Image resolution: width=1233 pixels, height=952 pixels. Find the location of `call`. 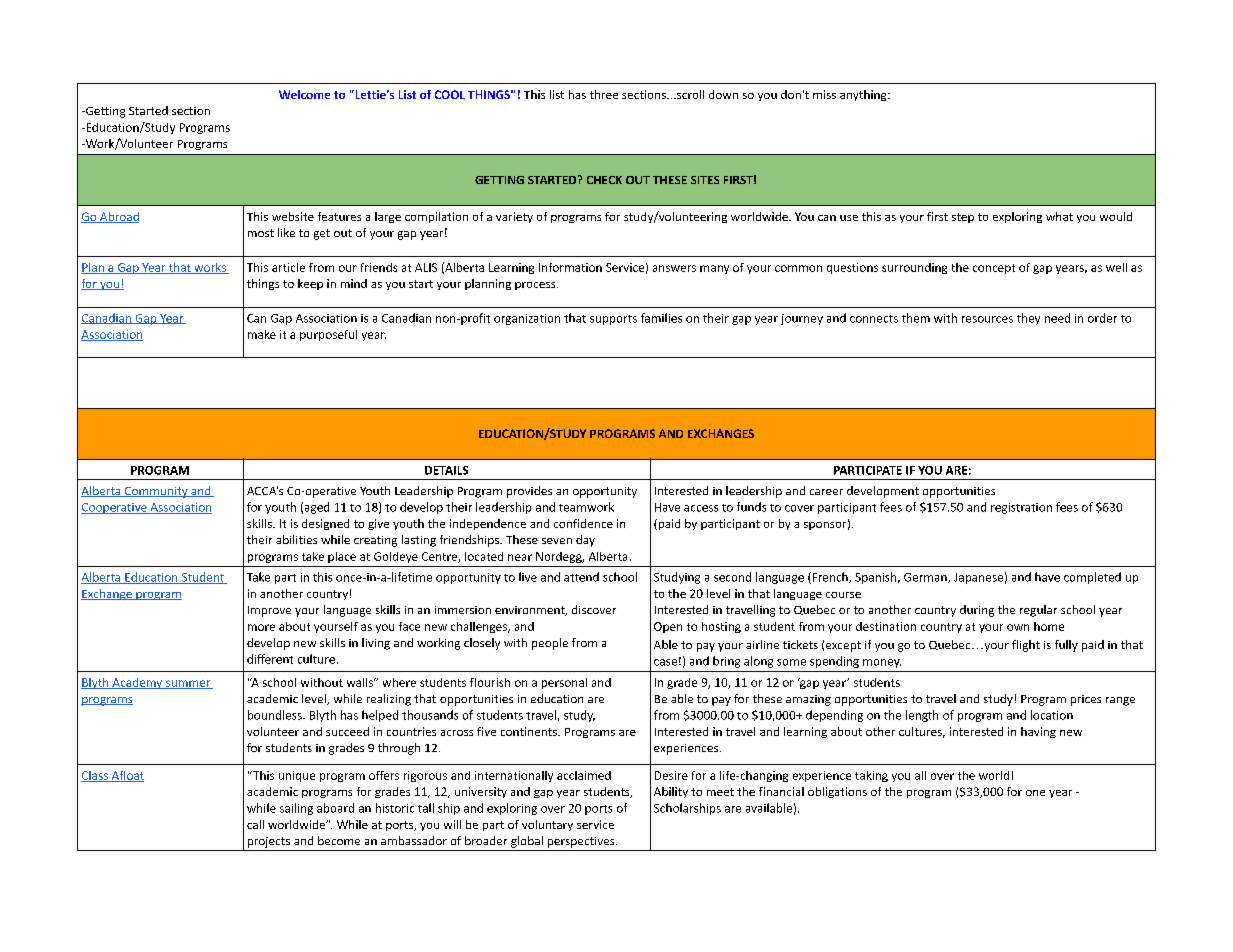

call is located at coordinates (255, 824).
